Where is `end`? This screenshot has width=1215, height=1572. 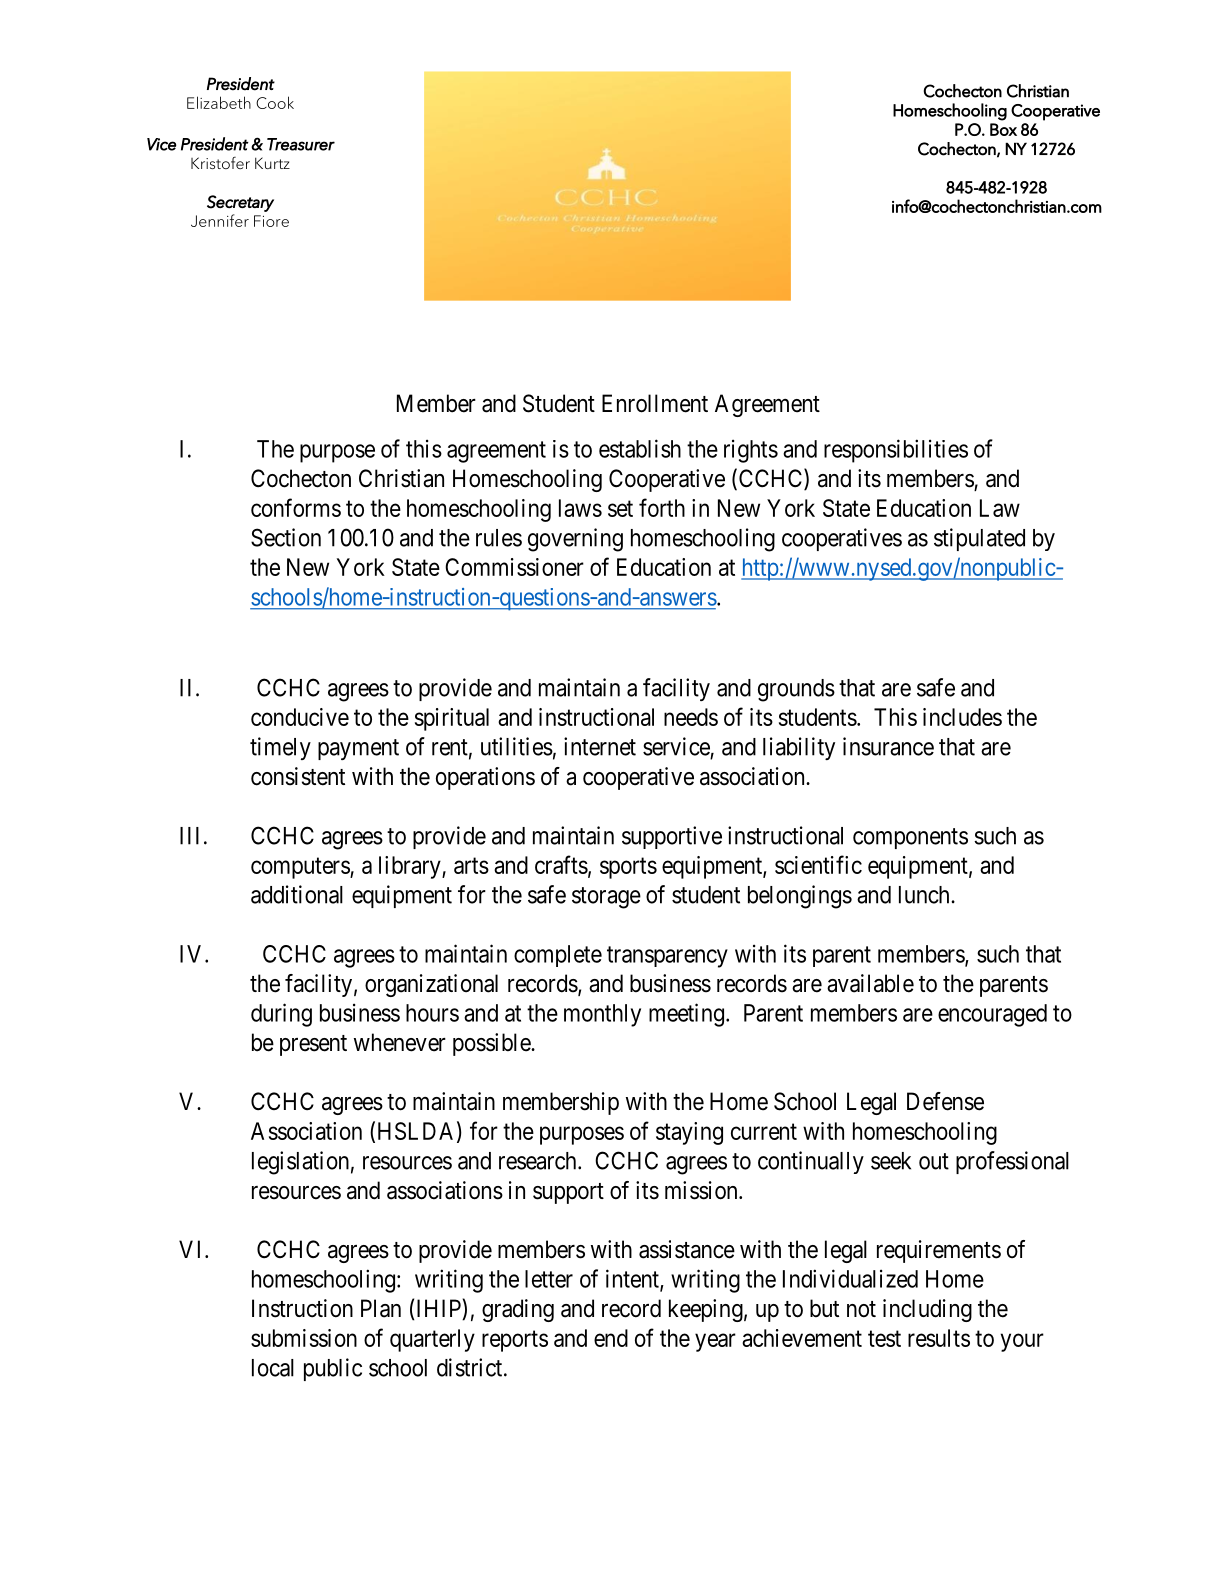
end is located at coordinates (611, 1338).
